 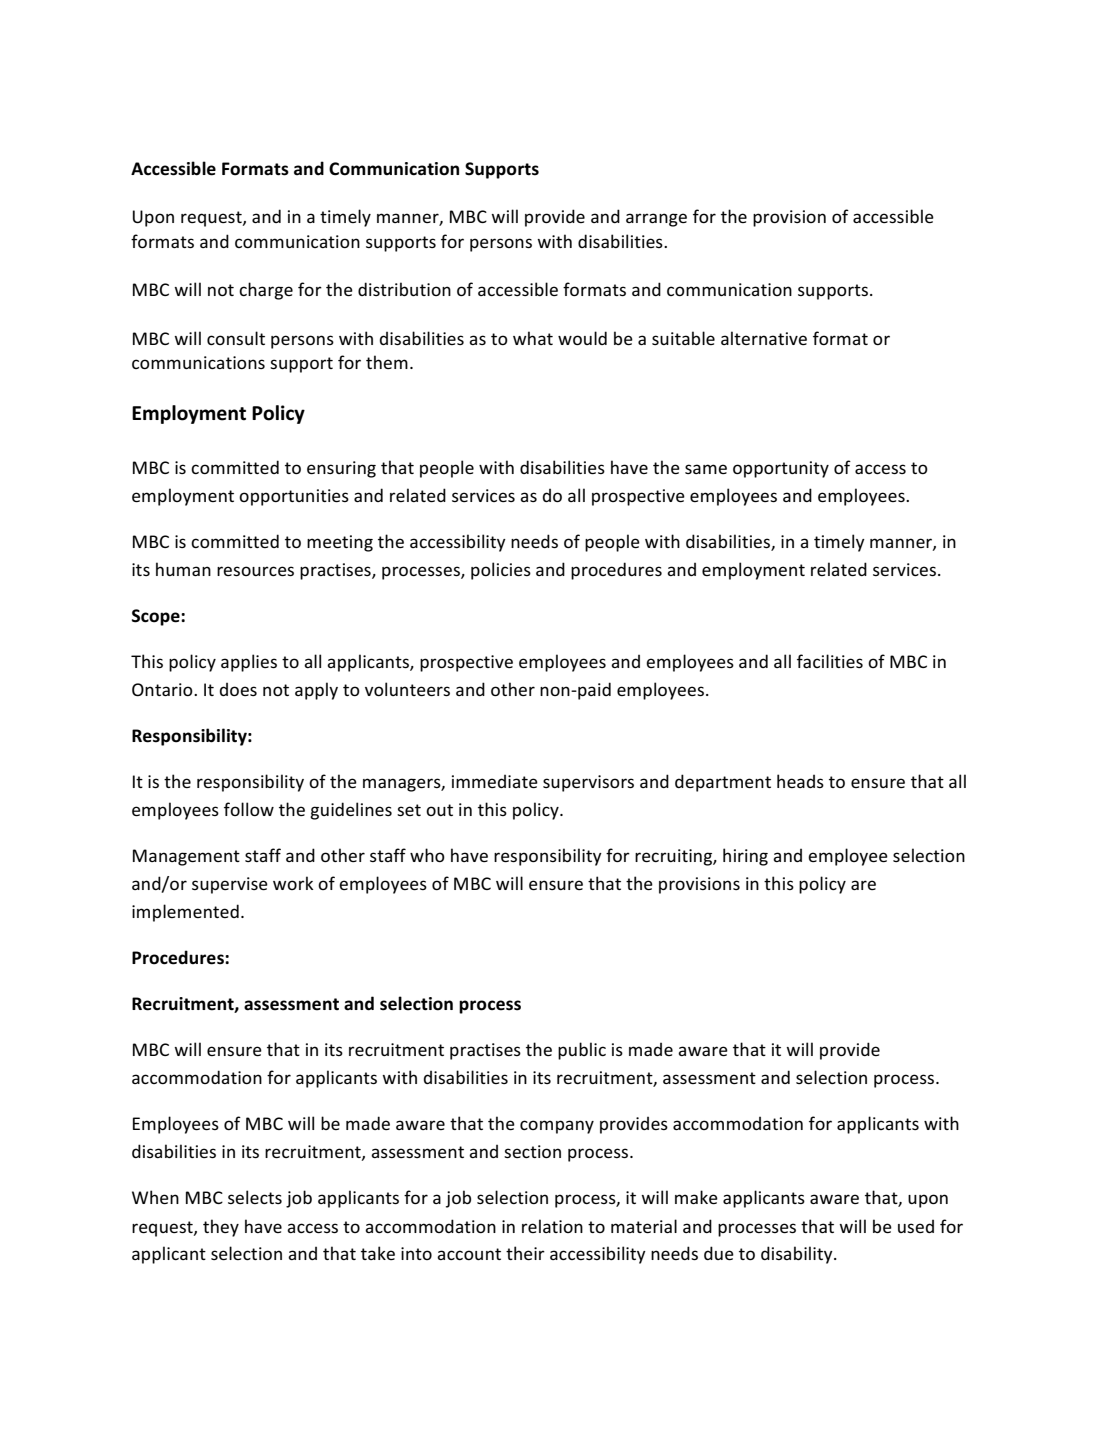 I want to click on charge, so click(x=266, y=291).
